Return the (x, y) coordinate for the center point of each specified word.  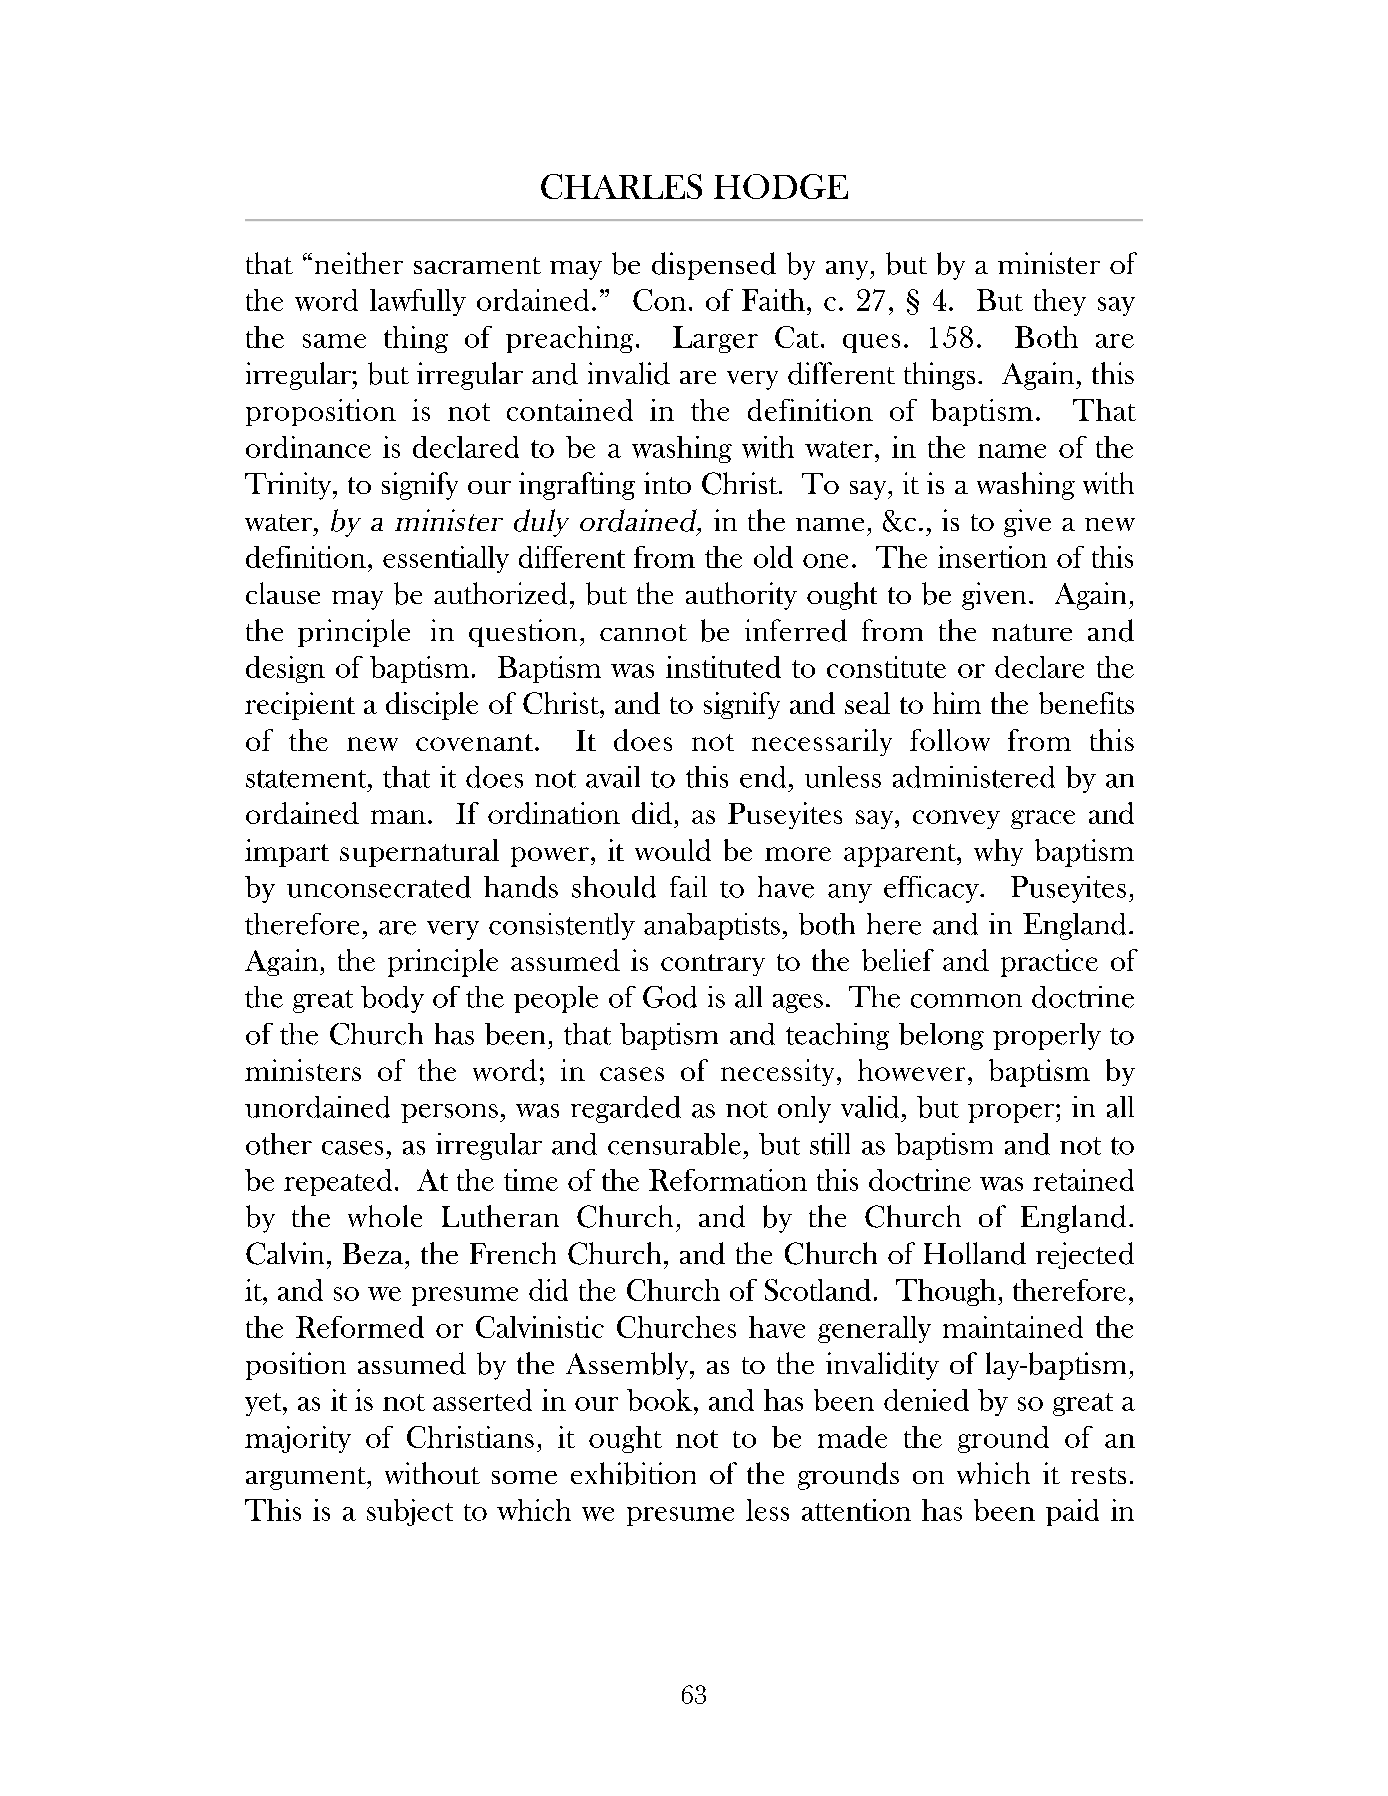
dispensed (714, 266)
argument (307, 1478)
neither (359, 263)
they (1060, 302)
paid (1072, 1512)
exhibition (633, 1473)
